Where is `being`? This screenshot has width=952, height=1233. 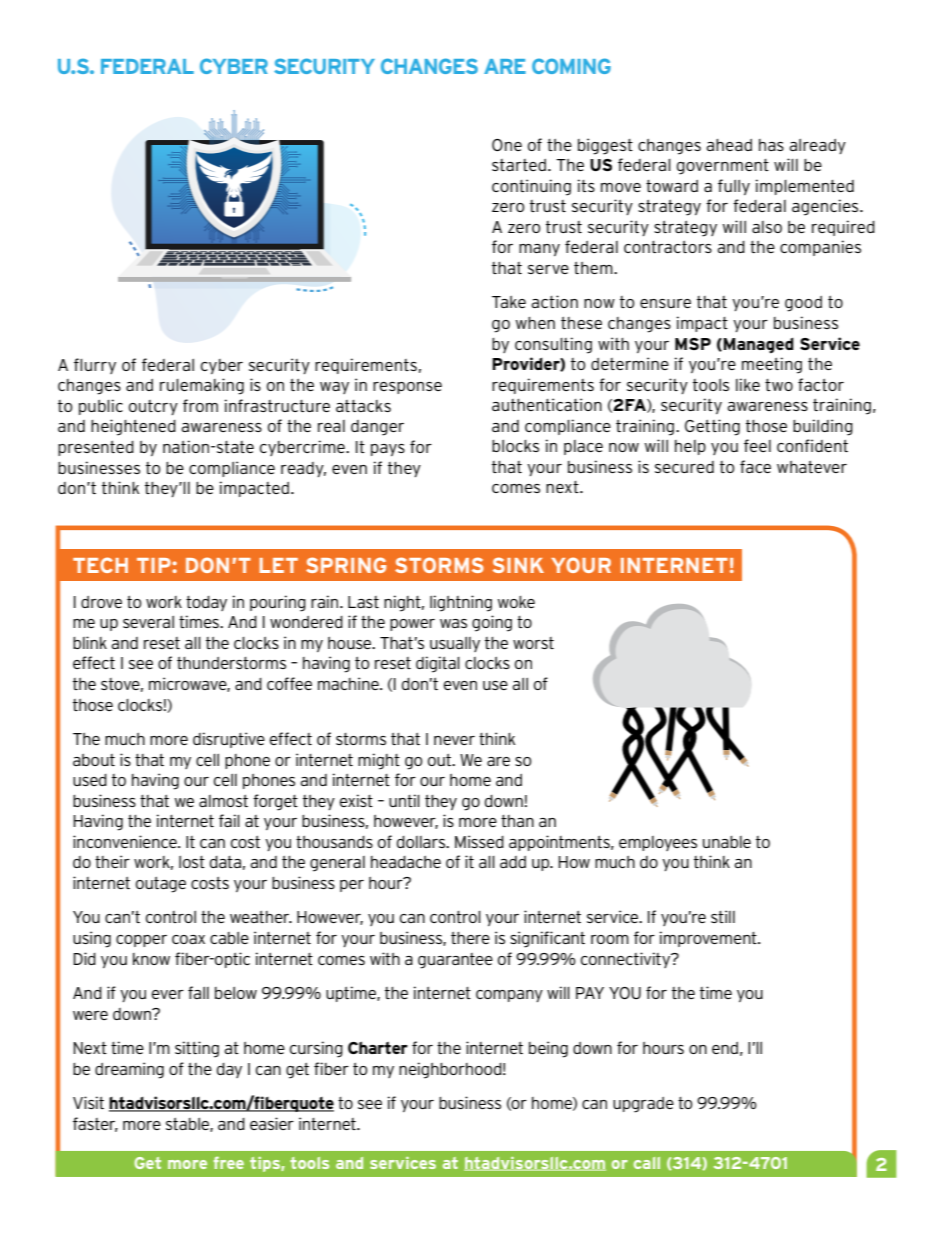 being is located at coordinates (548, 1049).
